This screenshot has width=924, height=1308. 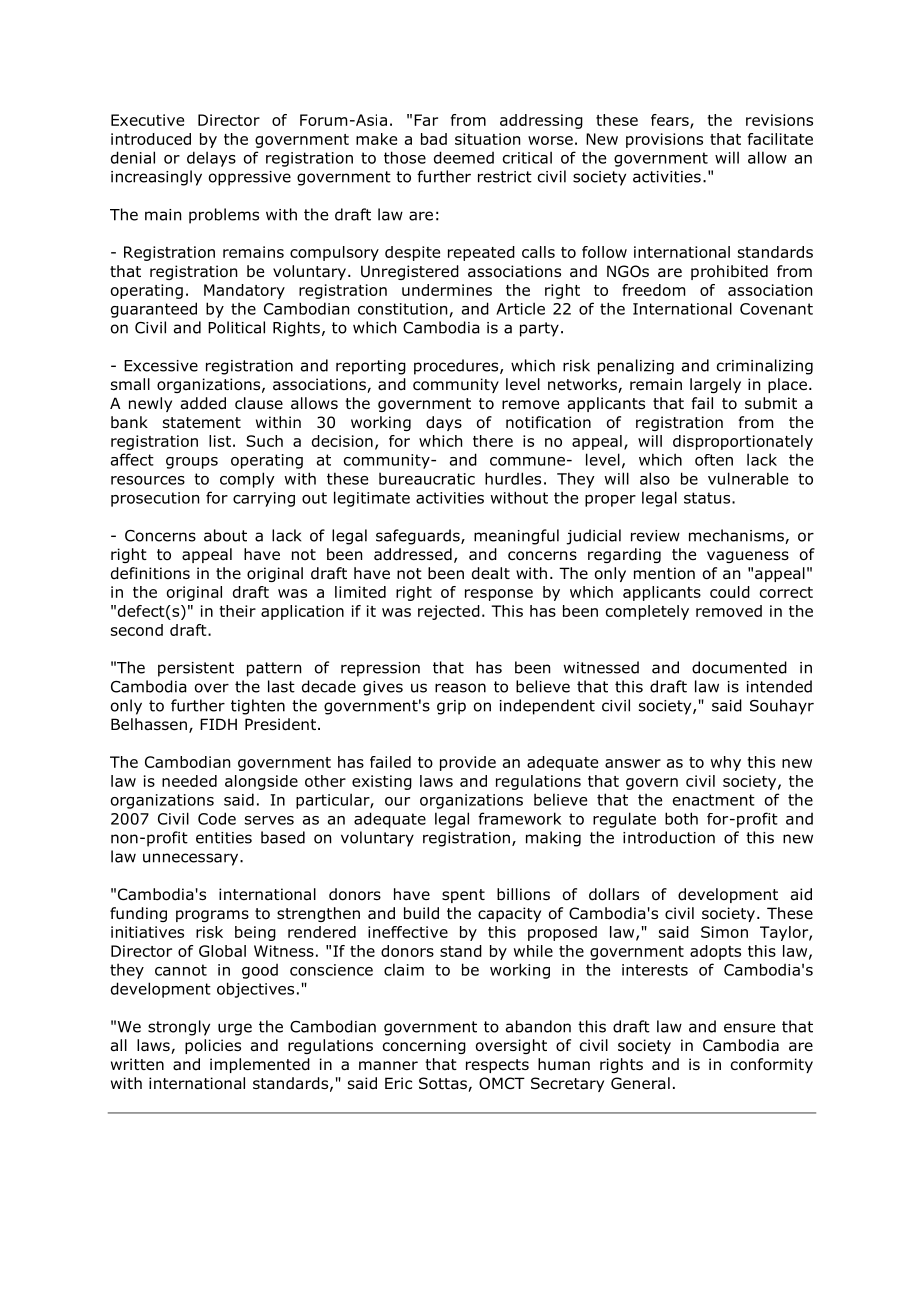 What do you see at coordinates (464, 157) in the screenshot?
I see `deemed` at bounding box center [464, 157].
